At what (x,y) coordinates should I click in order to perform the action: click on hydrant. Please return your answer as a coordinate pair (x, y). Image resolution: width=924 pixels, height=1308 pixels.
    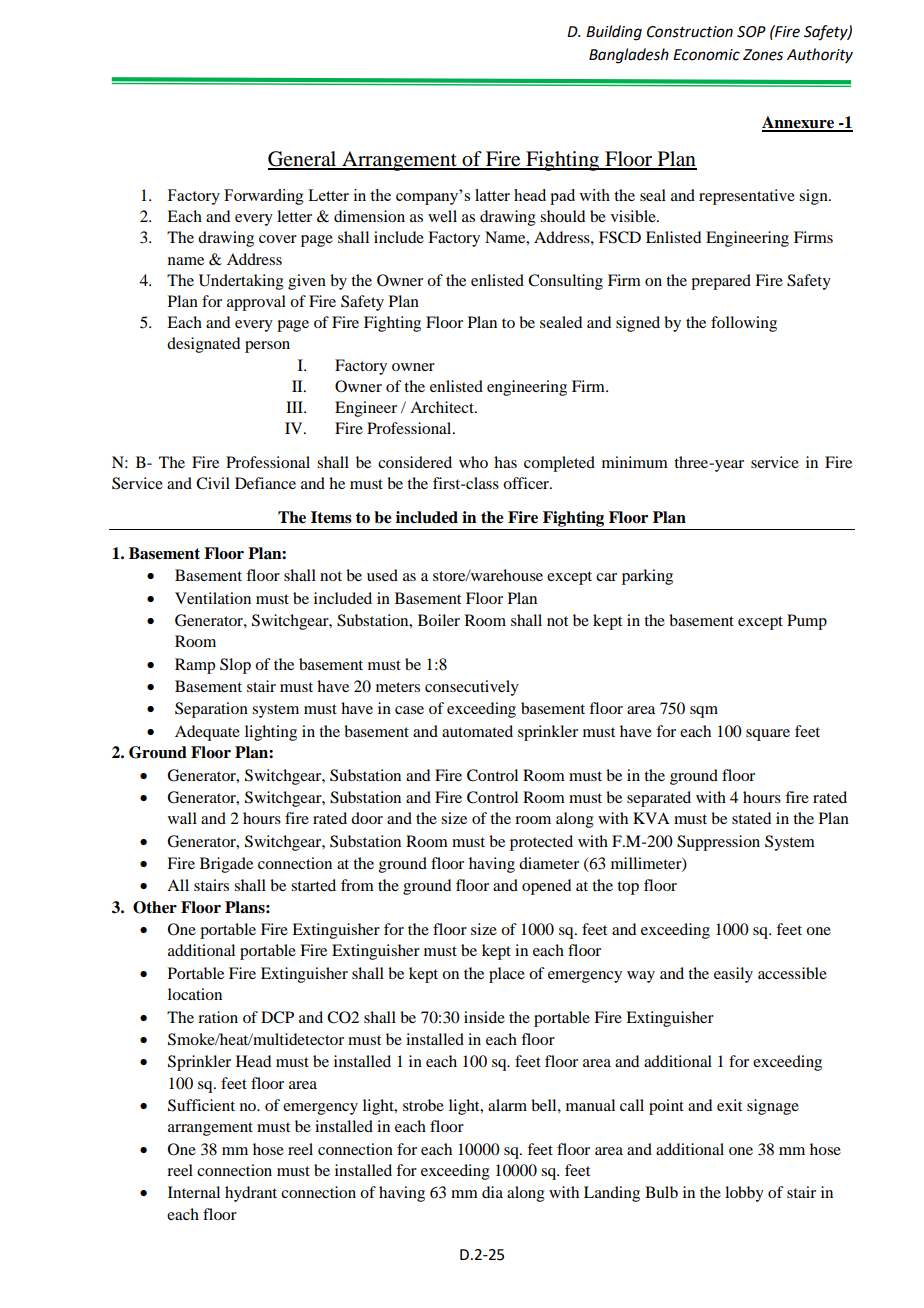
    Looking at the image, I should click on (251, 1194).
